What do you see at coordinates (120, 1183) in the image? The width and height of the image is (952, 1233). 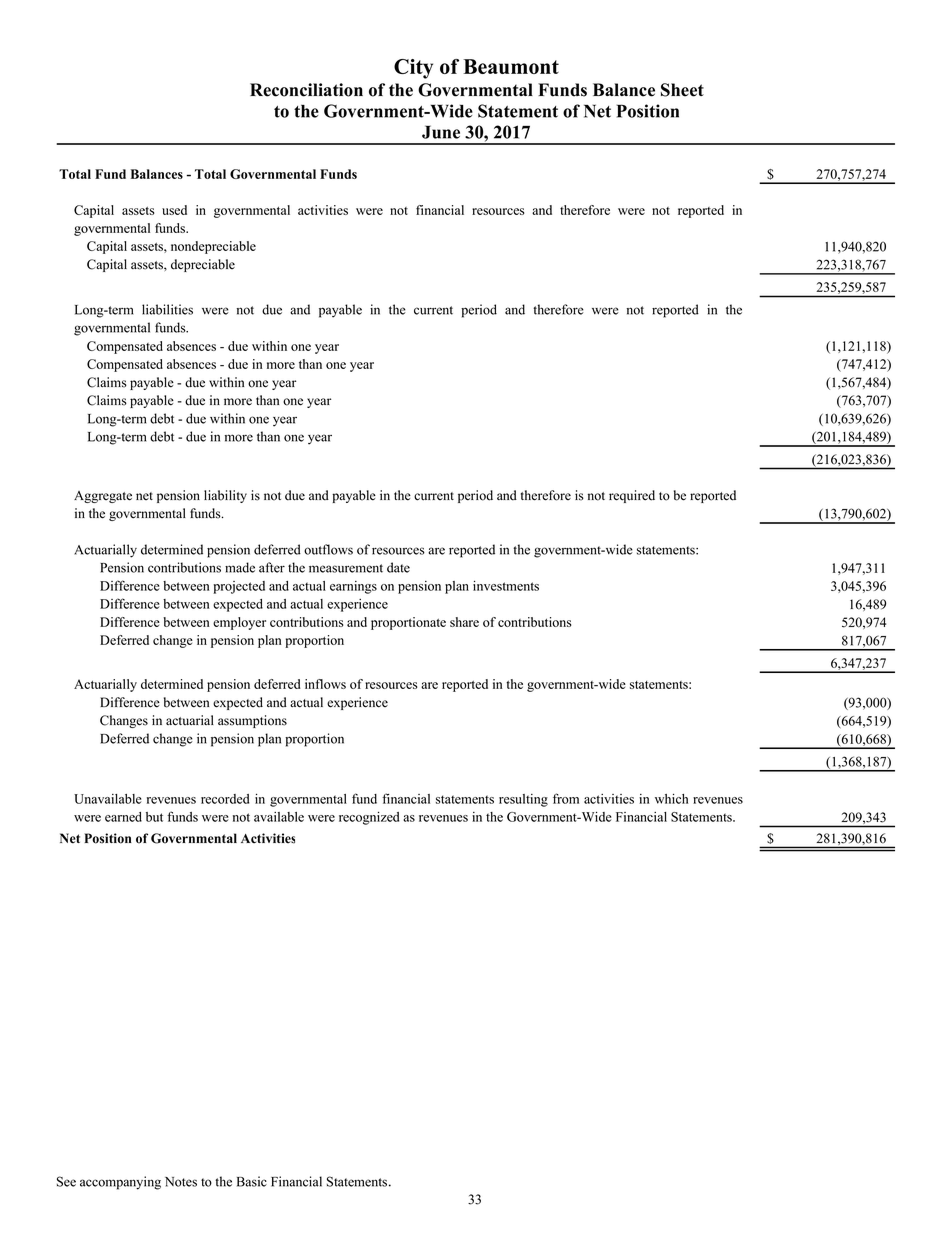 I see `accompanying` at bounding box center [120, 1183].
